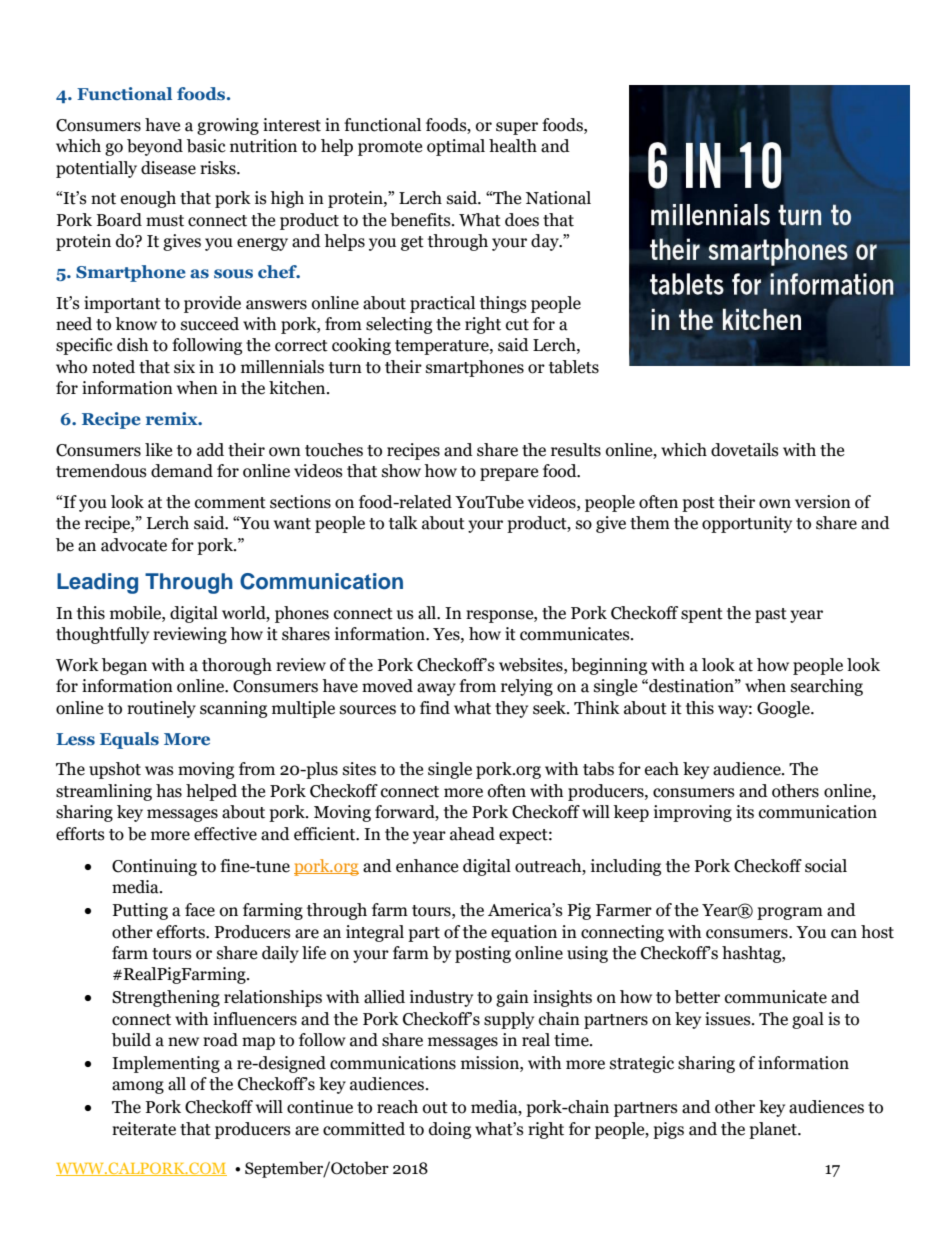 This screenshot has height=1233, width=952. I want to click on doing, so click(450, 1130).
